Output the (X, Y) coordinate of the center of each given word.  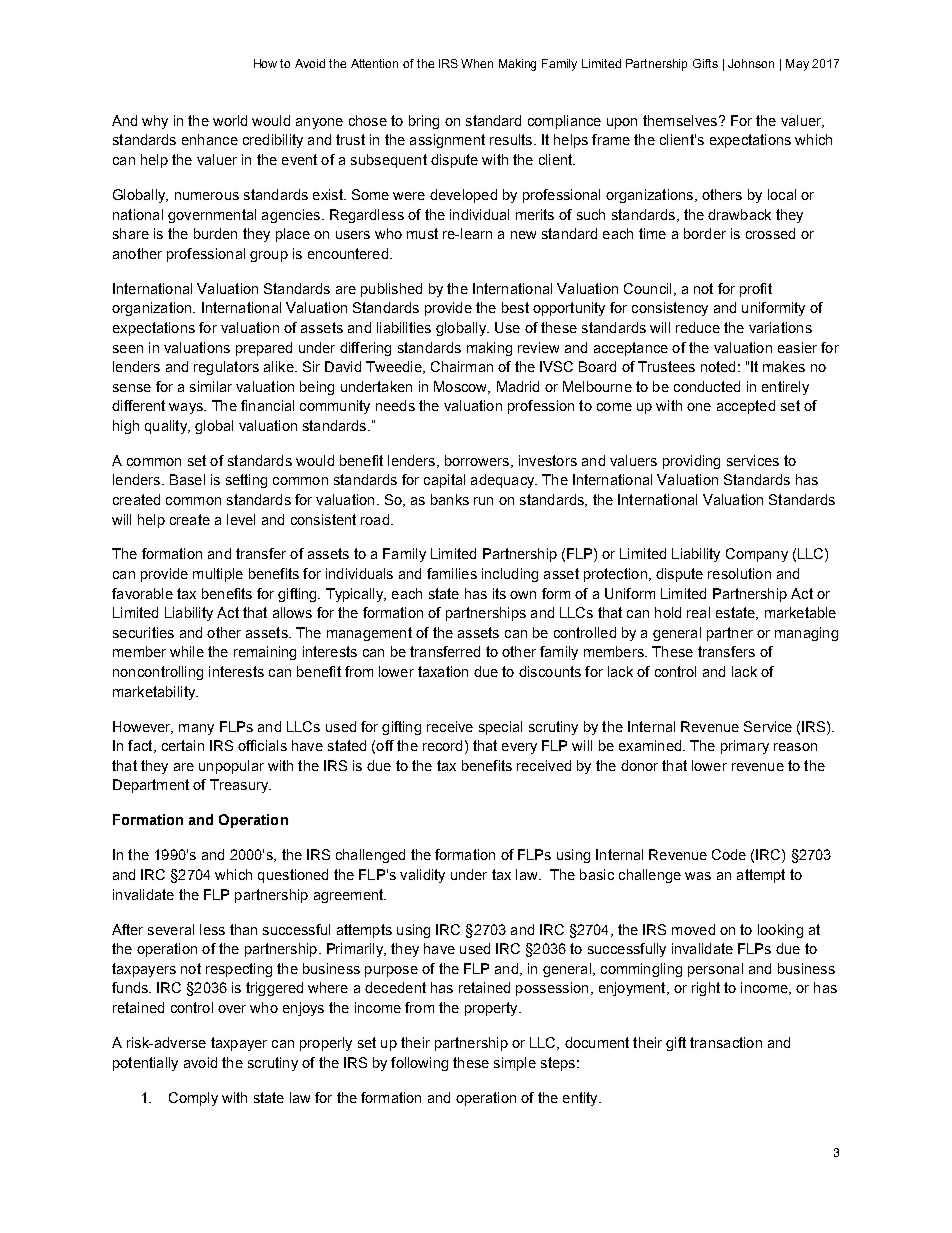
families (452, 573)
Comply (193, 1099)
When (477, 63)
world (230, 120)
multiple (218, 575)
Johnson (751, 63)
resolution (739, 573)
